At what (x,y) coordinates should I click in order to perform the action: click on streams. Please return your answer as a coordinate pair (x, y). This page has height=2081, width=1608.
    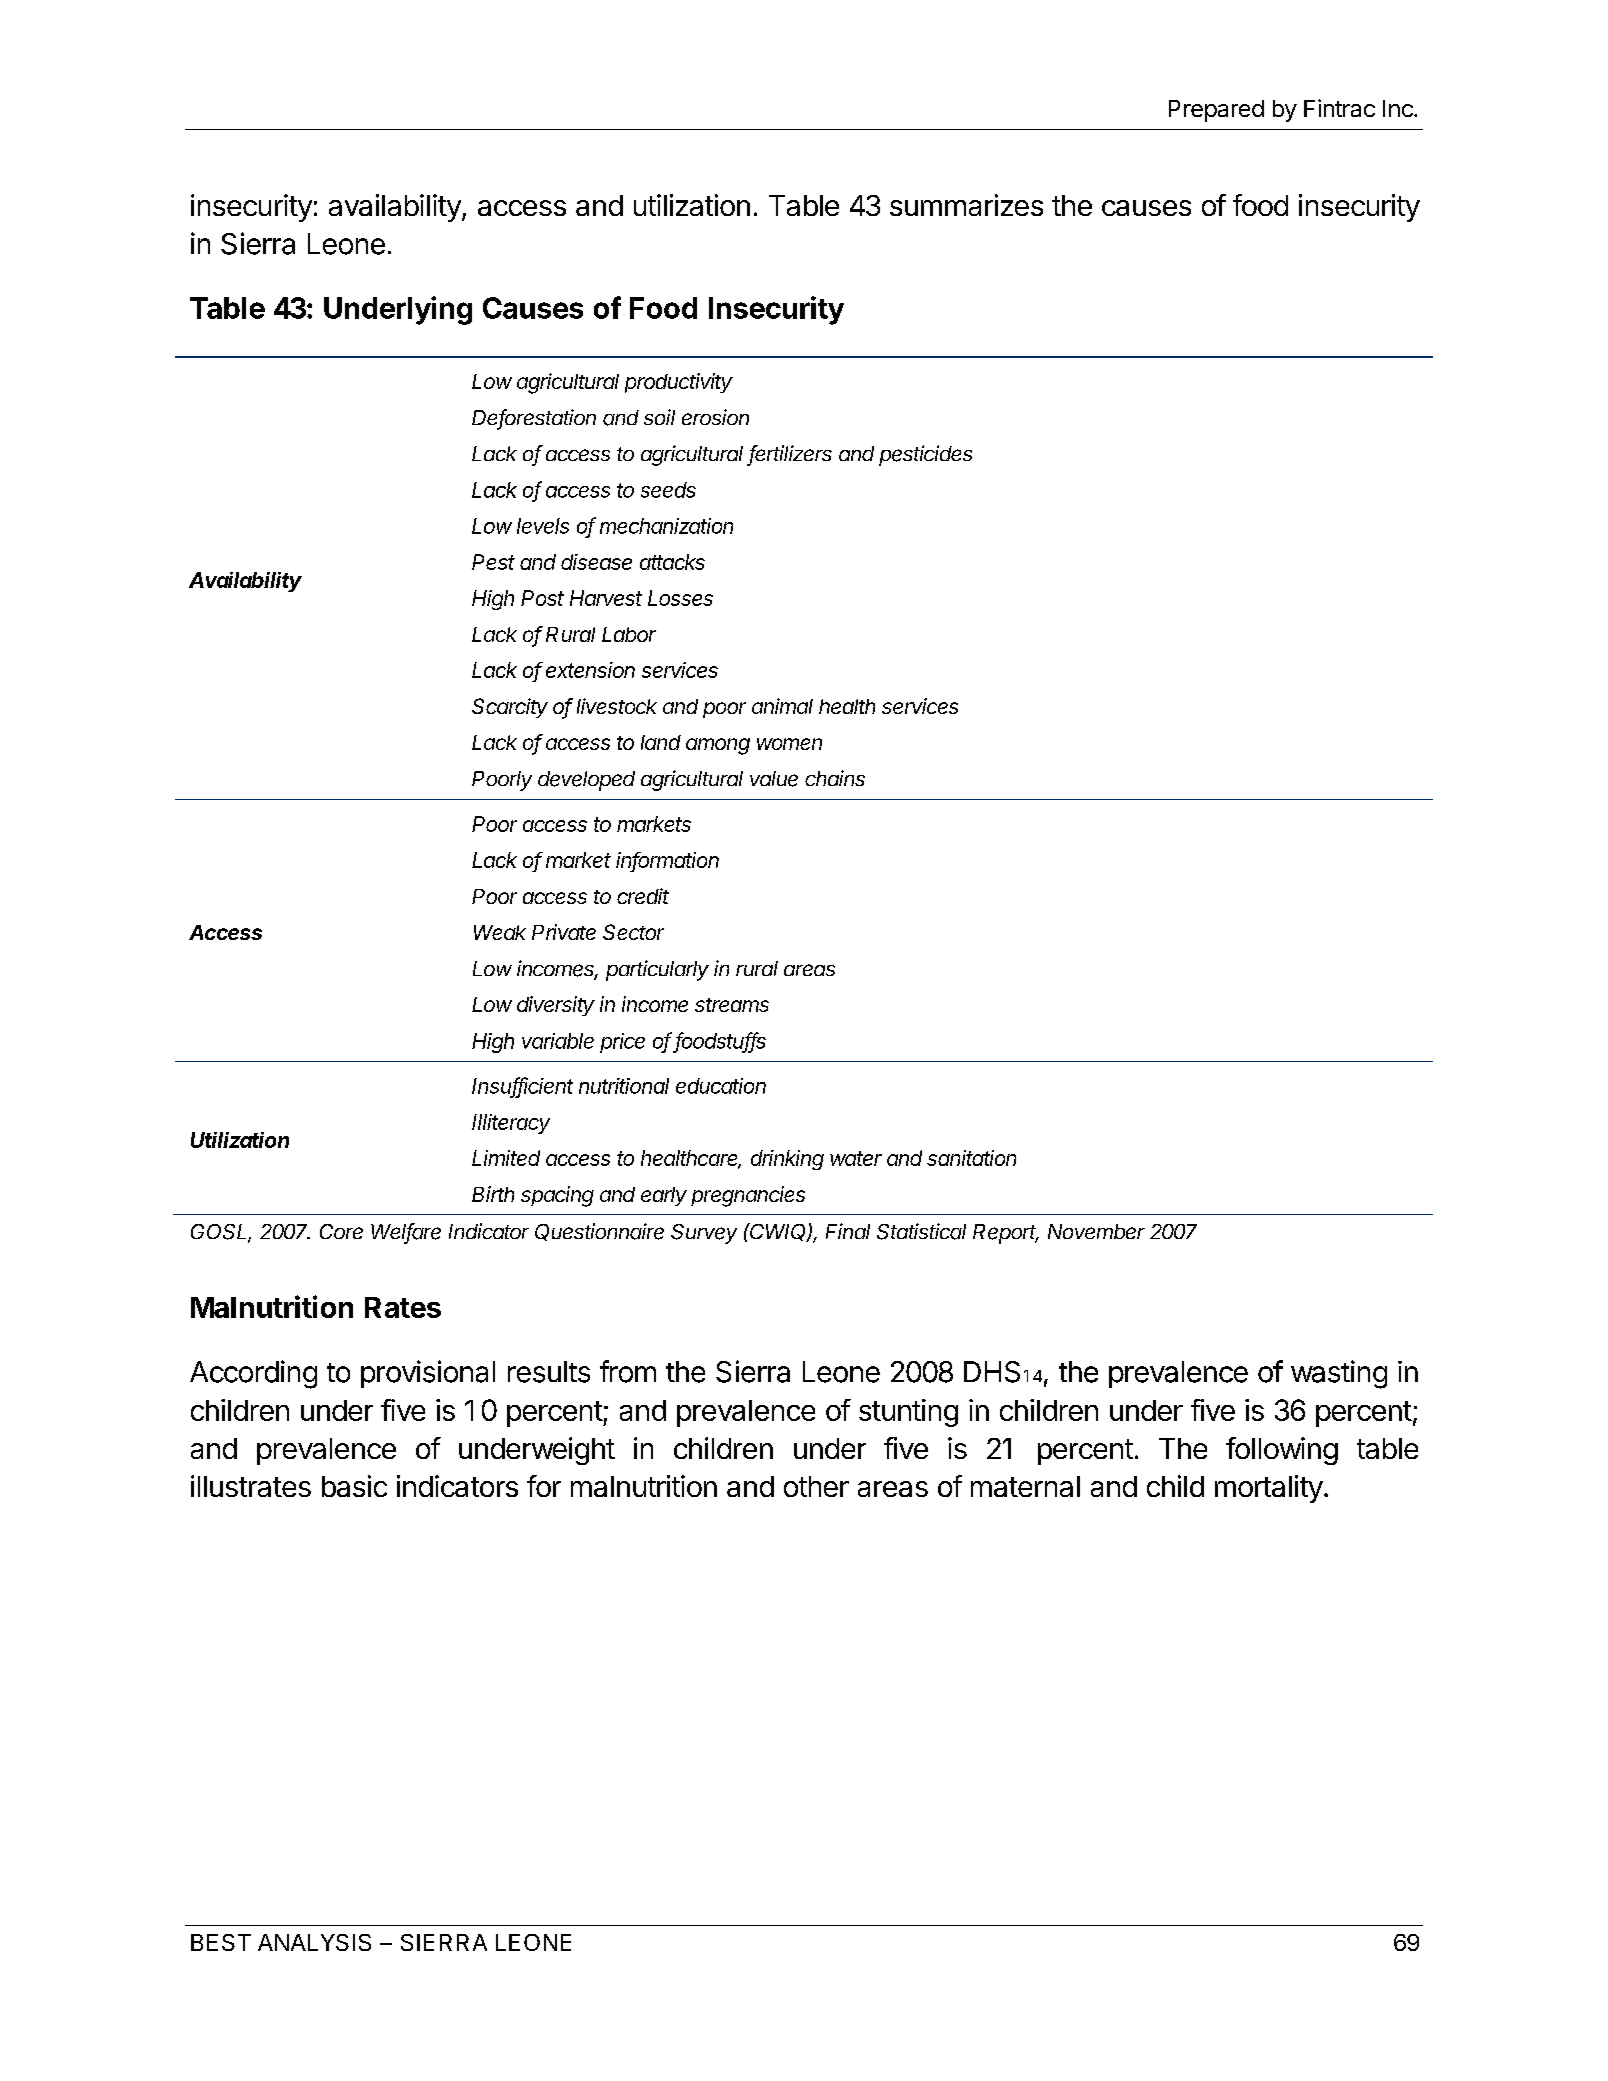
    Looking at the image, I should click on (732, 1005).
